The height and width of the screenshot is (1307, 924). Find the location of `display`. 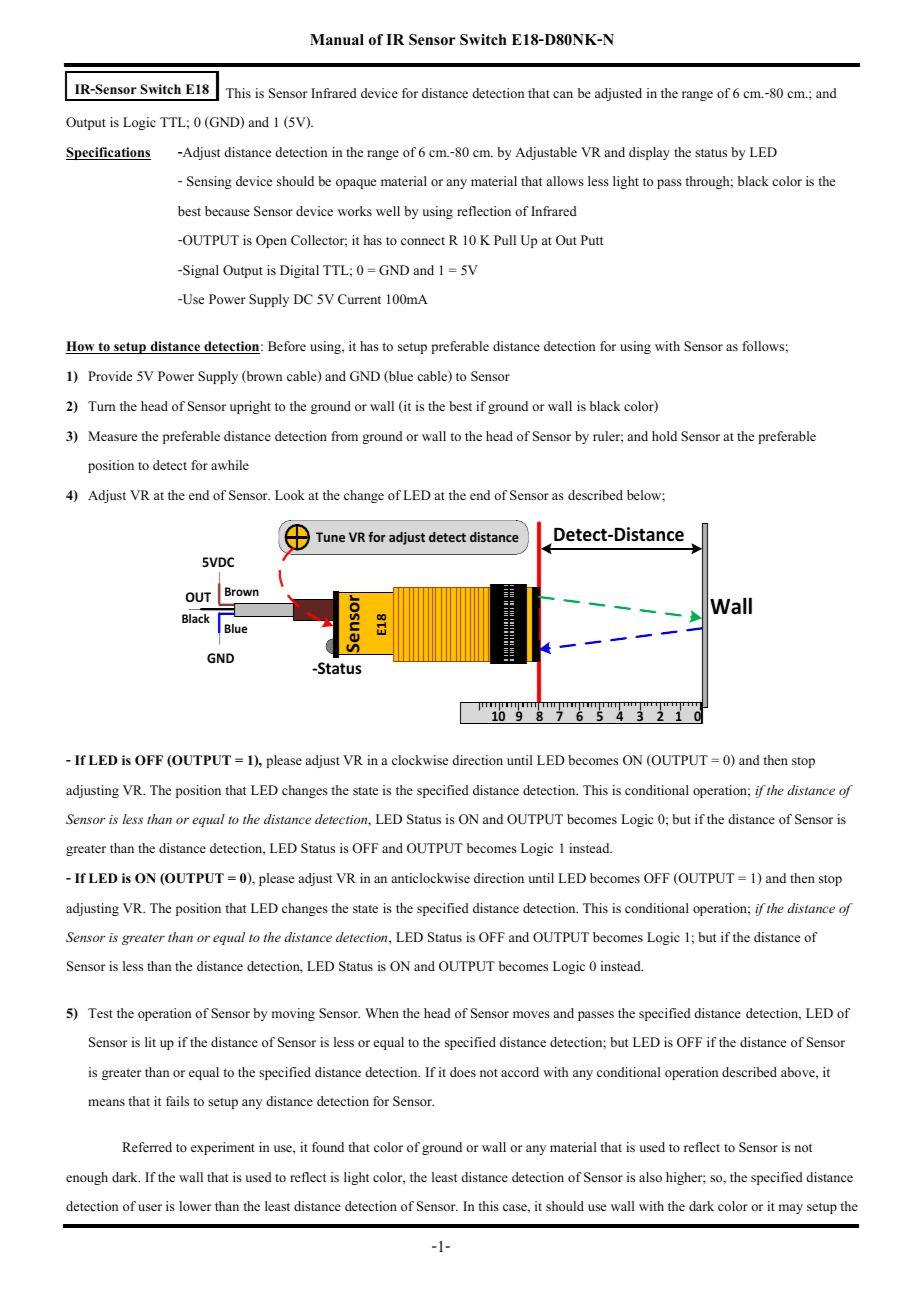

display is located at coordinates (649, 153).
